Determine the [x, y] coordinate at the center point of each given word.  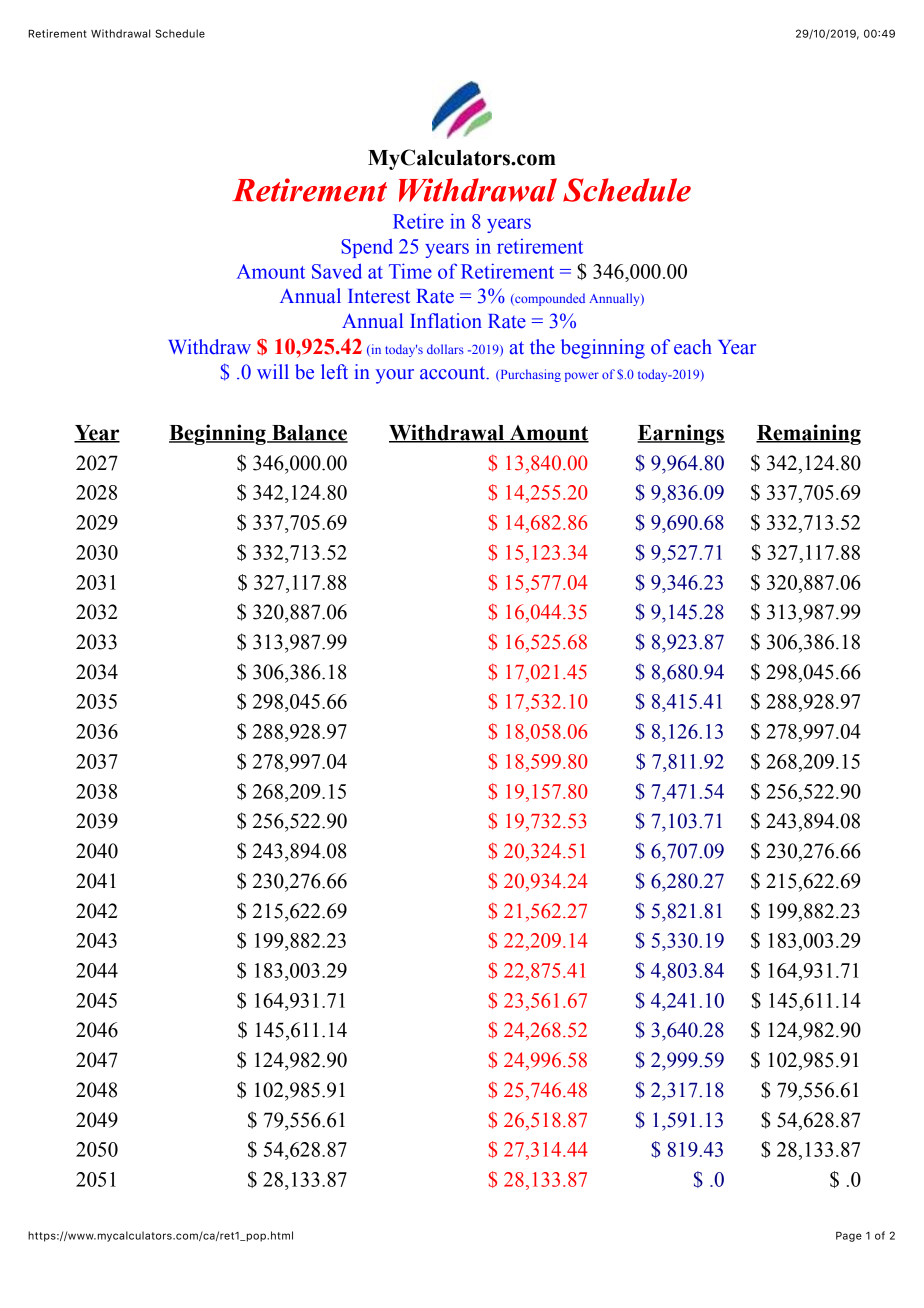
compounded [549, 299]
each [693, 347]
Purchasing [529, 375]
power [582, 377]
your [395, 376]
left [334, 372]
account [454, 373]
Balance [309, 434]
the [542, 347]
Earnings [681, 434]
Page [849, 1237]
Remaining [808, 434]
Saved [337, 271]
